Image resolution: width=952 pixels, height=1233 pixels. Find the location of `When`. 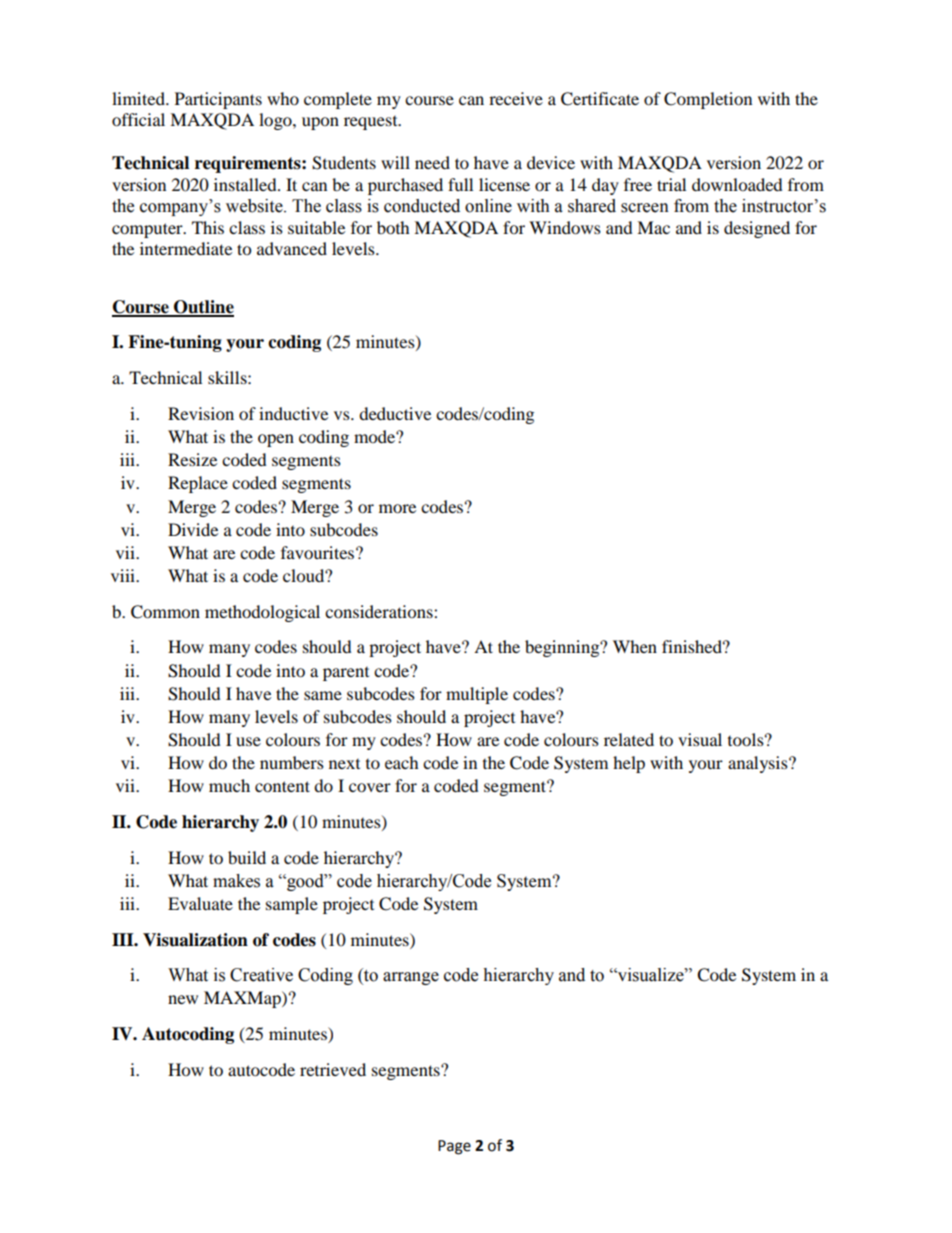

When is located at coordinates (635, 646).
